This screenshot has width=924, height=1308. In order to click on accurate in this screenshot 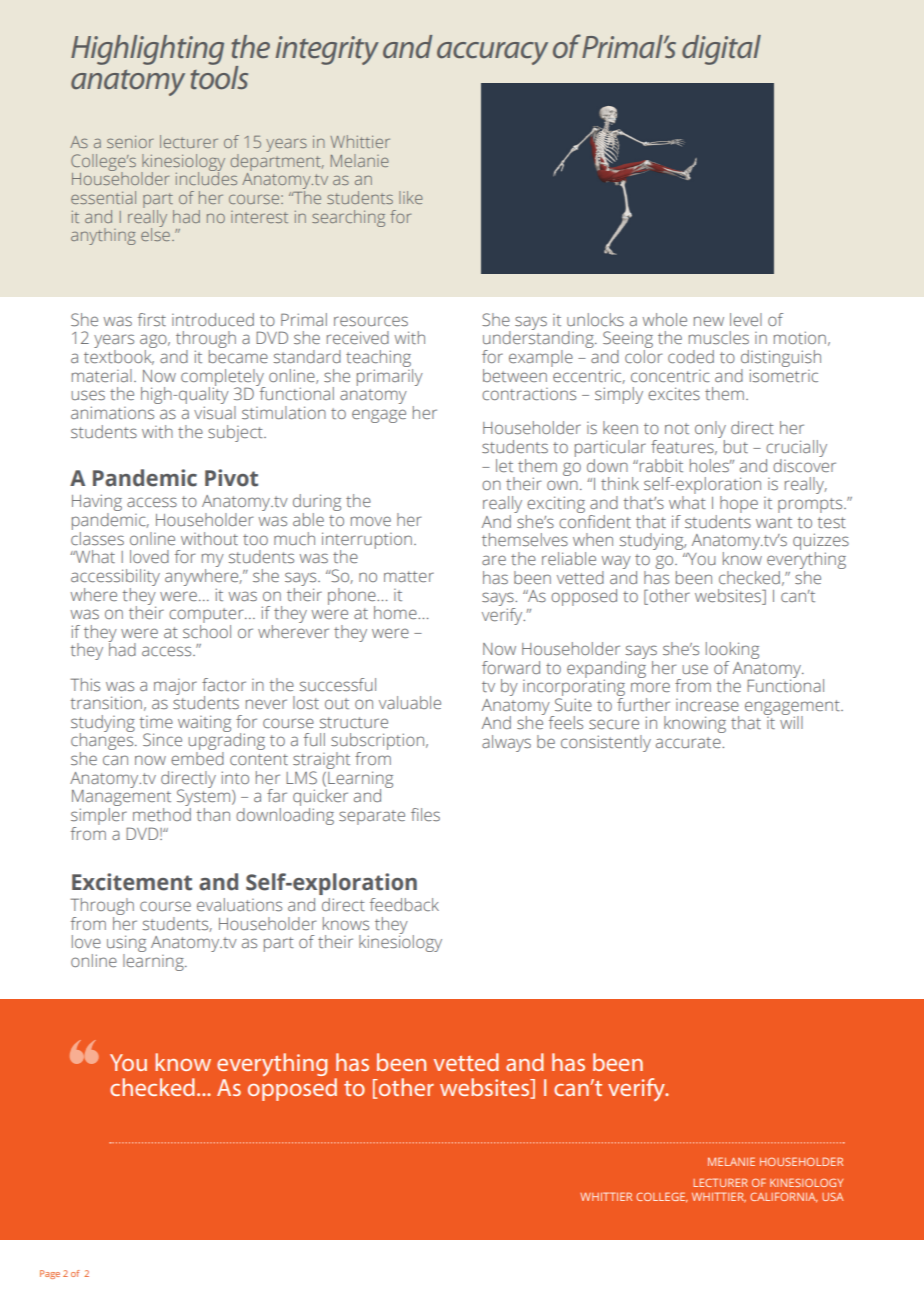, I will do `click(689, 742)`.
